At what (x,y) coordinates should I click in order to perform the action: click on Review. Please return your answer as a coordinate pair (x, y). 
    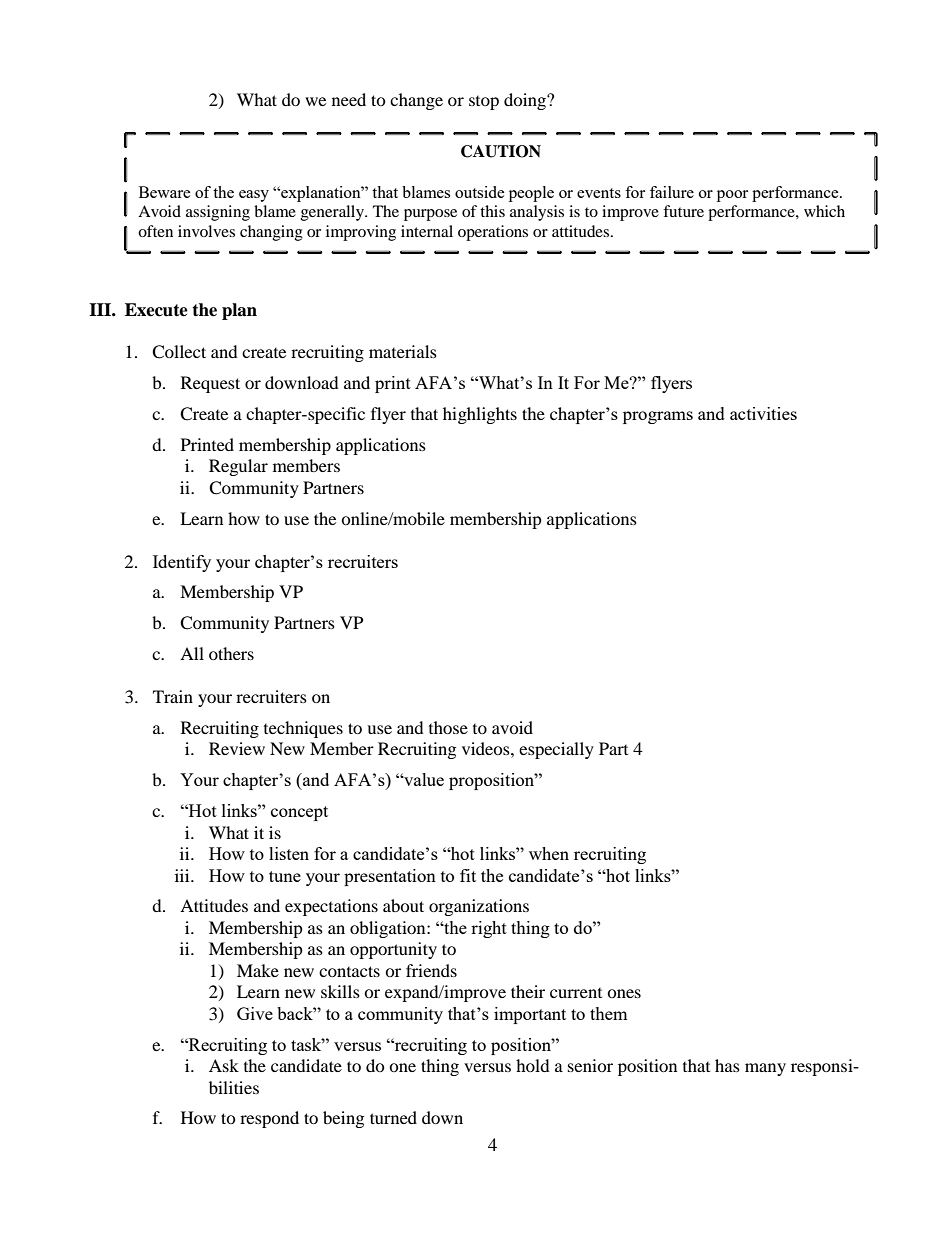
    Looking at the image, I should click on (237, 748).
